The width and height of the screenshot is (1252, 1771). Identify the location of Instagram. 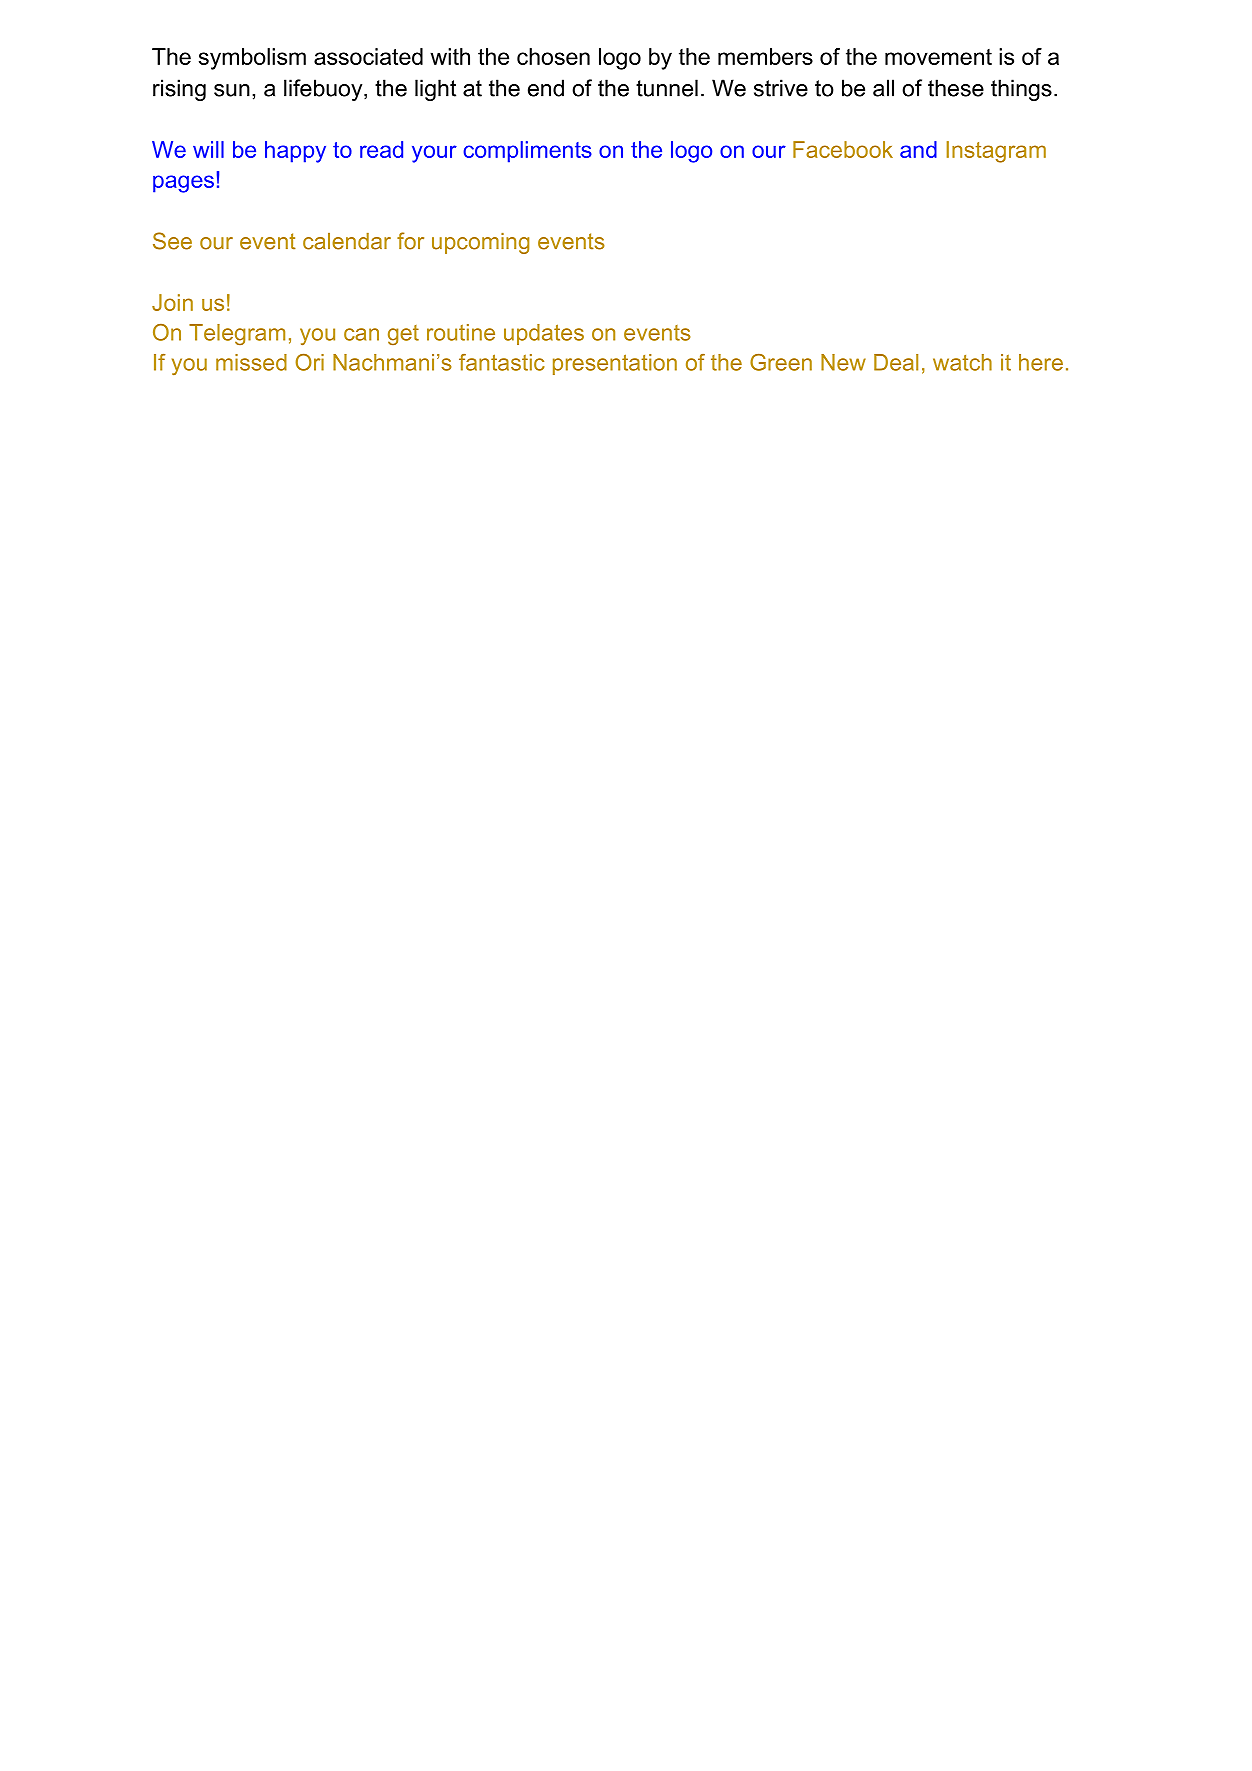
(996, 152).
